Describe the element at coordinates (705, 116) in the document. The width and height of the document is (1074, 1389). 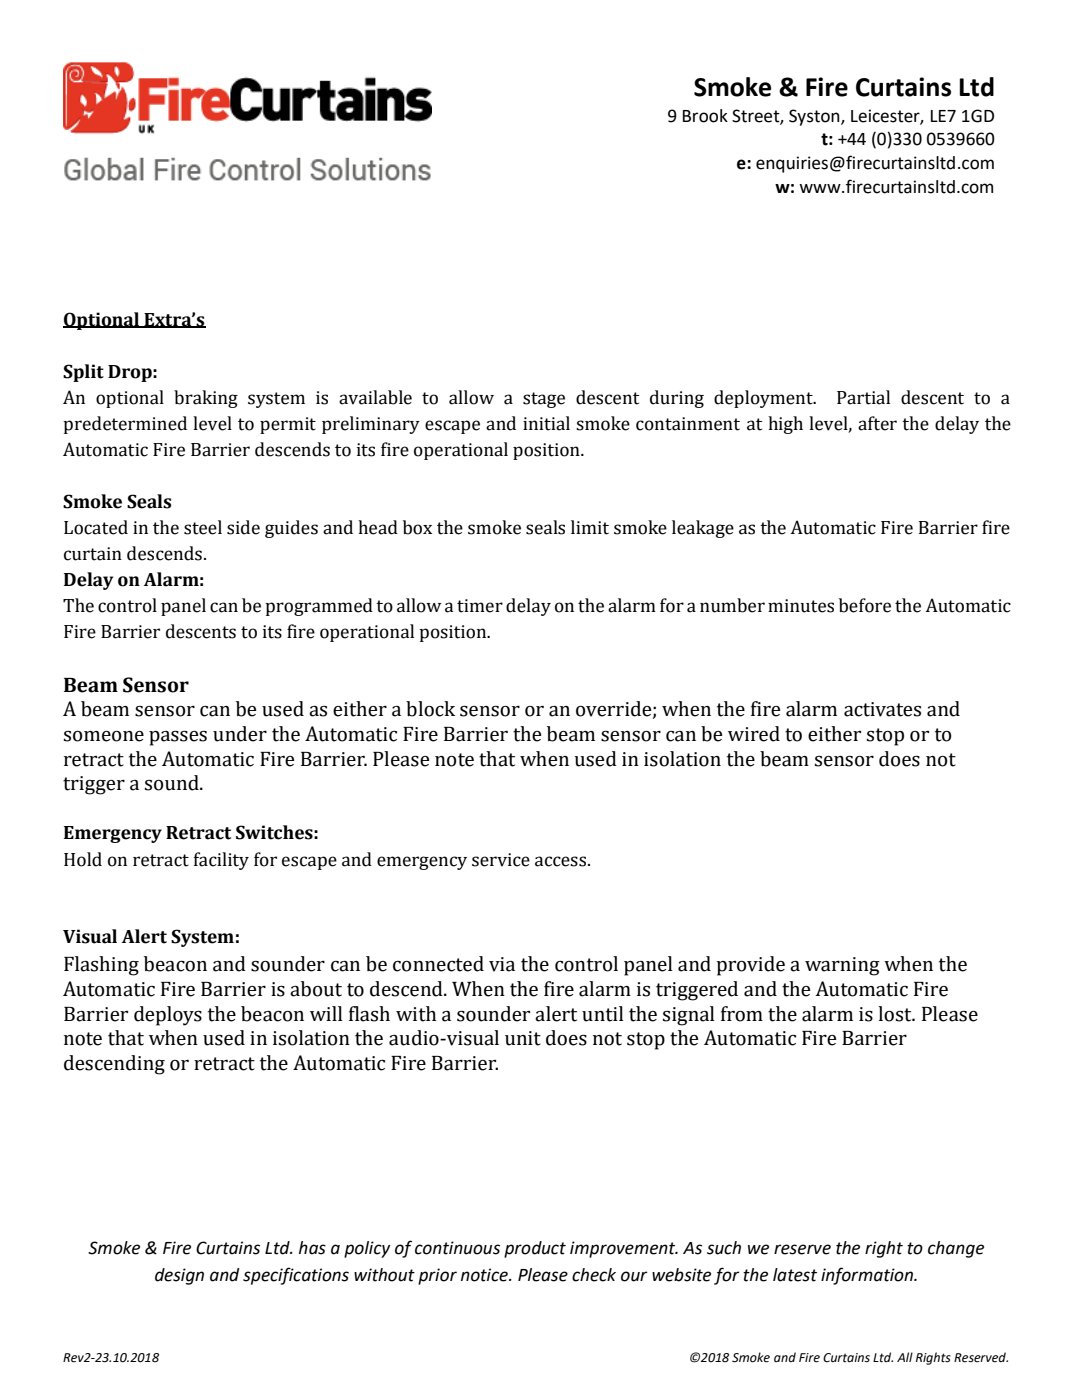
I see `Brook` at that location.
